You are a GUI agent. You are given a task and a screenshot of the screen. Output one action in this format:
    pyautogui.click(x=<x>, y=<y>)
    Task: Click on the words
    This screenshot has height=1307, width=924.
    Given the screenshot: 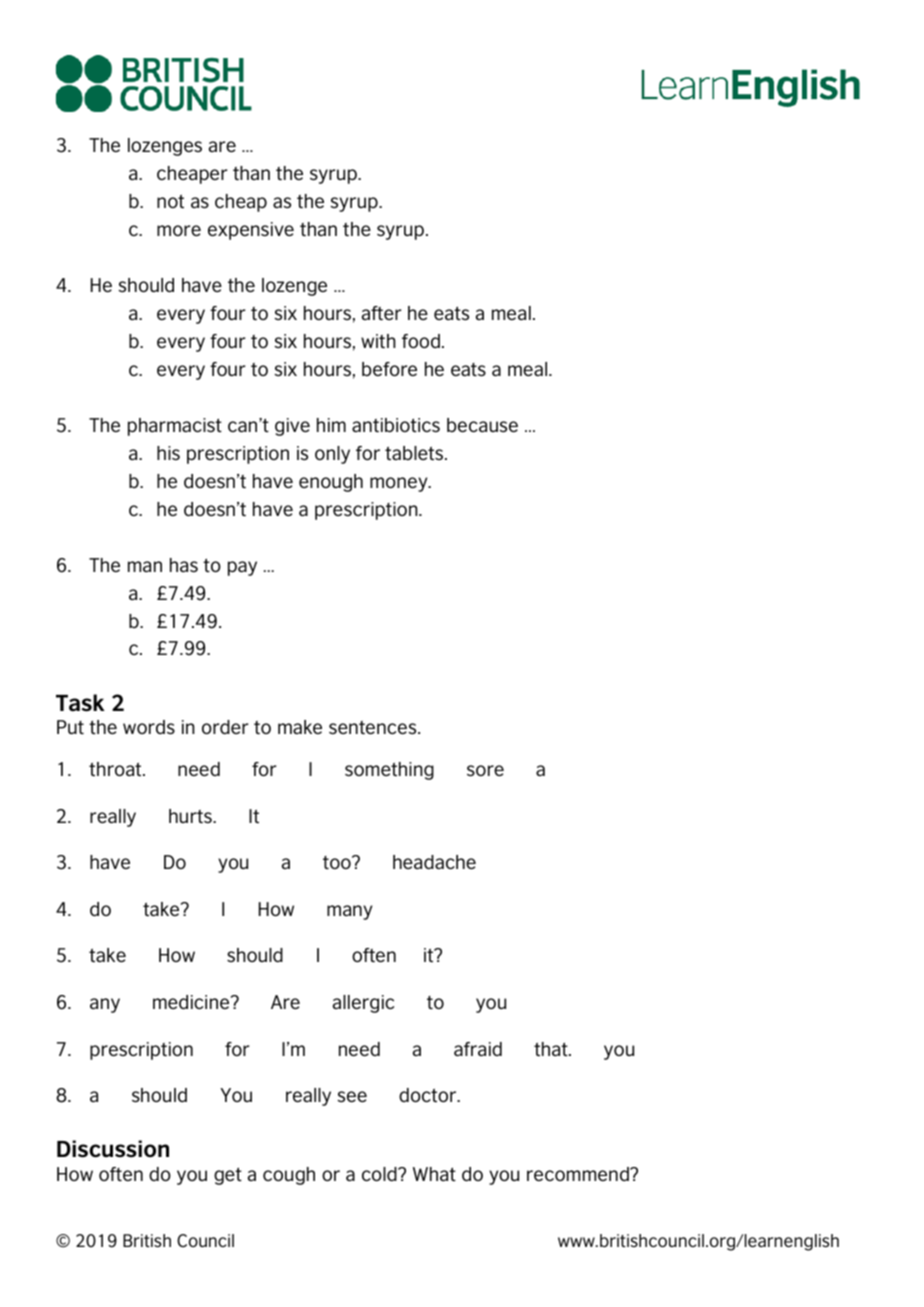 What is the action you would take?
    pyautogui.click(x=149, y=727)
